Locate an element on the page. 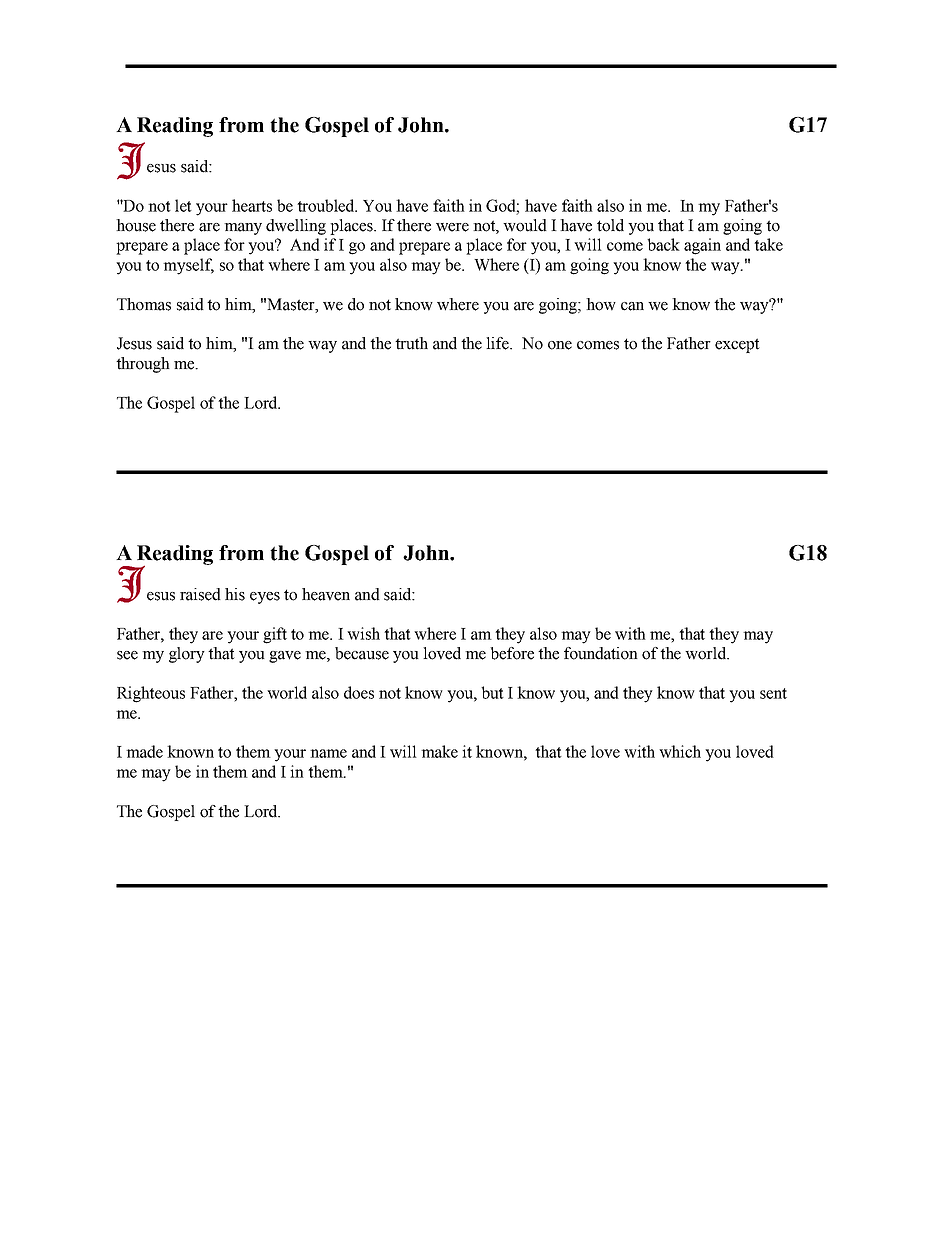 The width and height of the document is (952, 1233). through is located at coordinates (143, 365).
